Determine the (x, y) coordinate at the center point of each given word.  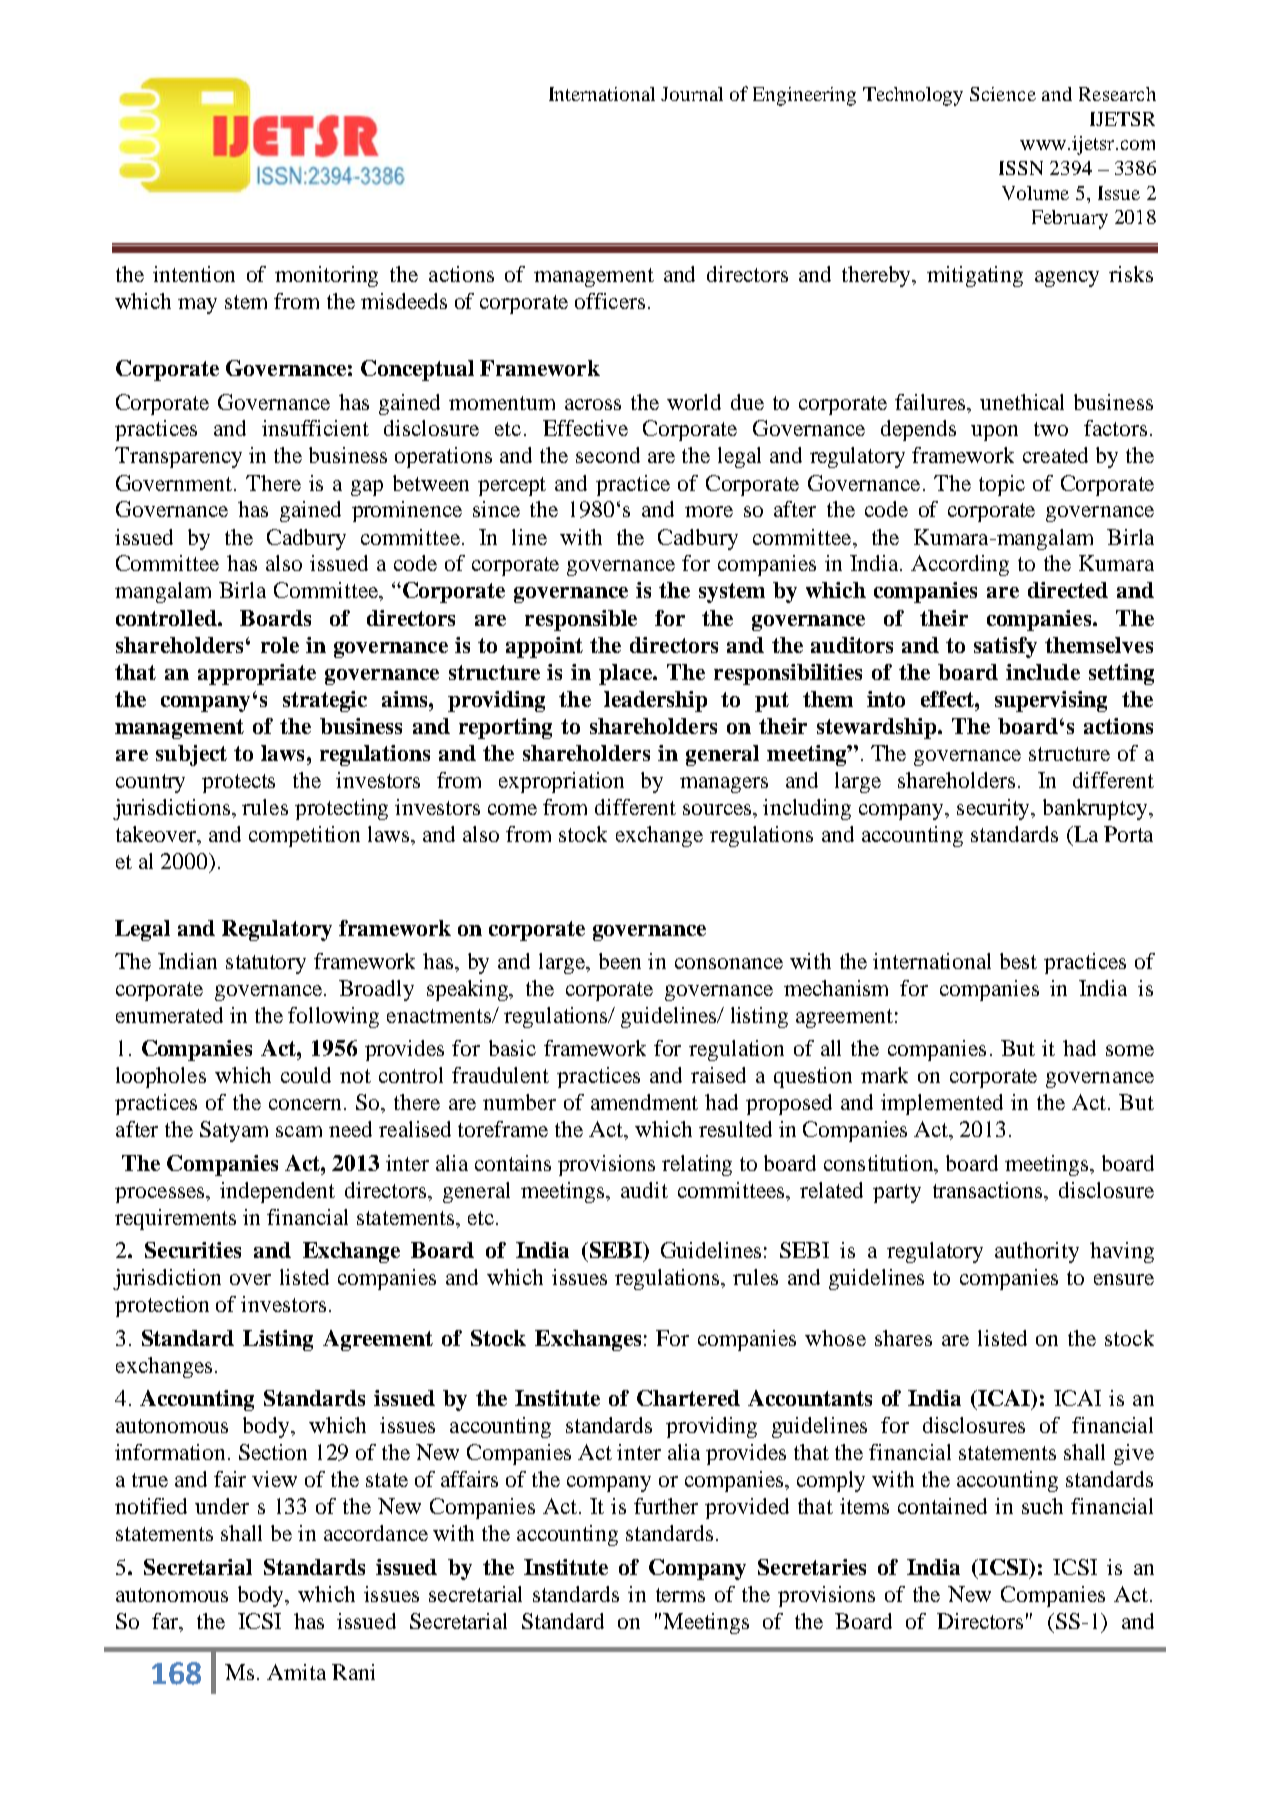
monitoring (326, 276)
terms (680, 1595)
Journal (692, 94)
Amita (296, 1672)
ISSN (1021, 168)
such (1042, 1506)
